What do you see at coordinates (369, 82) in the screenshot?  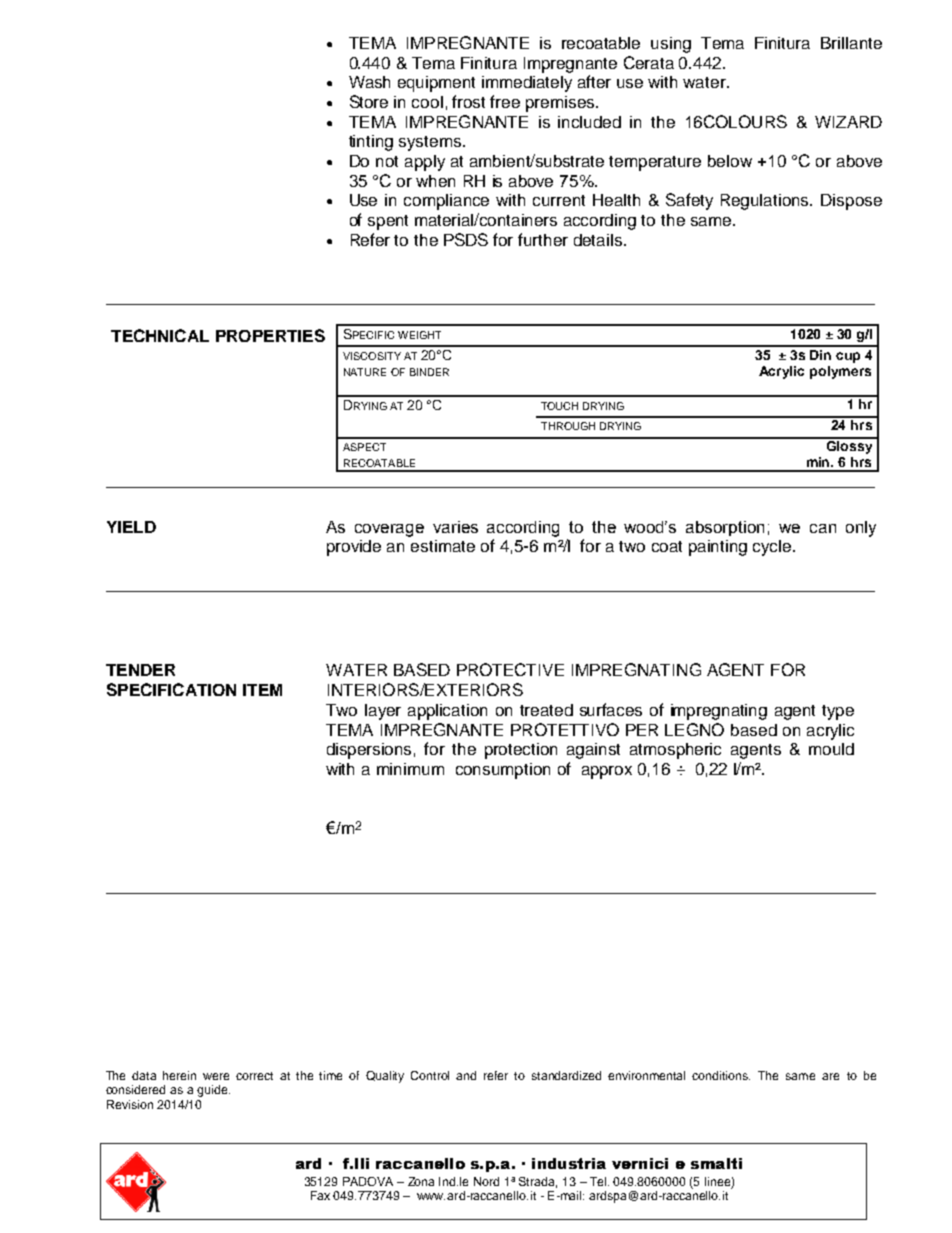 I see `Wash` at bounding box center [369, 82].
